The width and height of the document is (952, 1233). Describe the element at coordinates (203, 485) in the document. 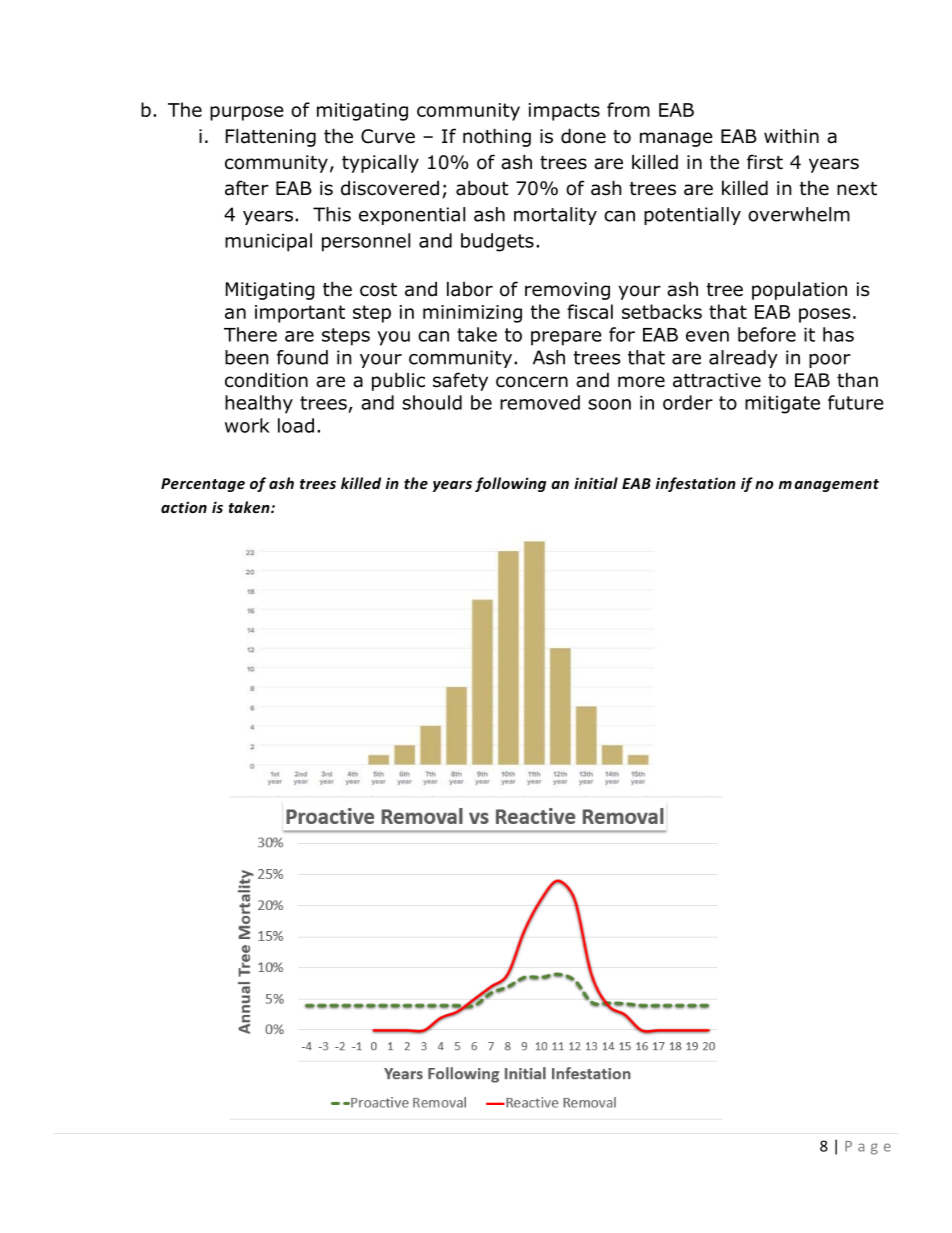

I see `Percentage` at that location.
